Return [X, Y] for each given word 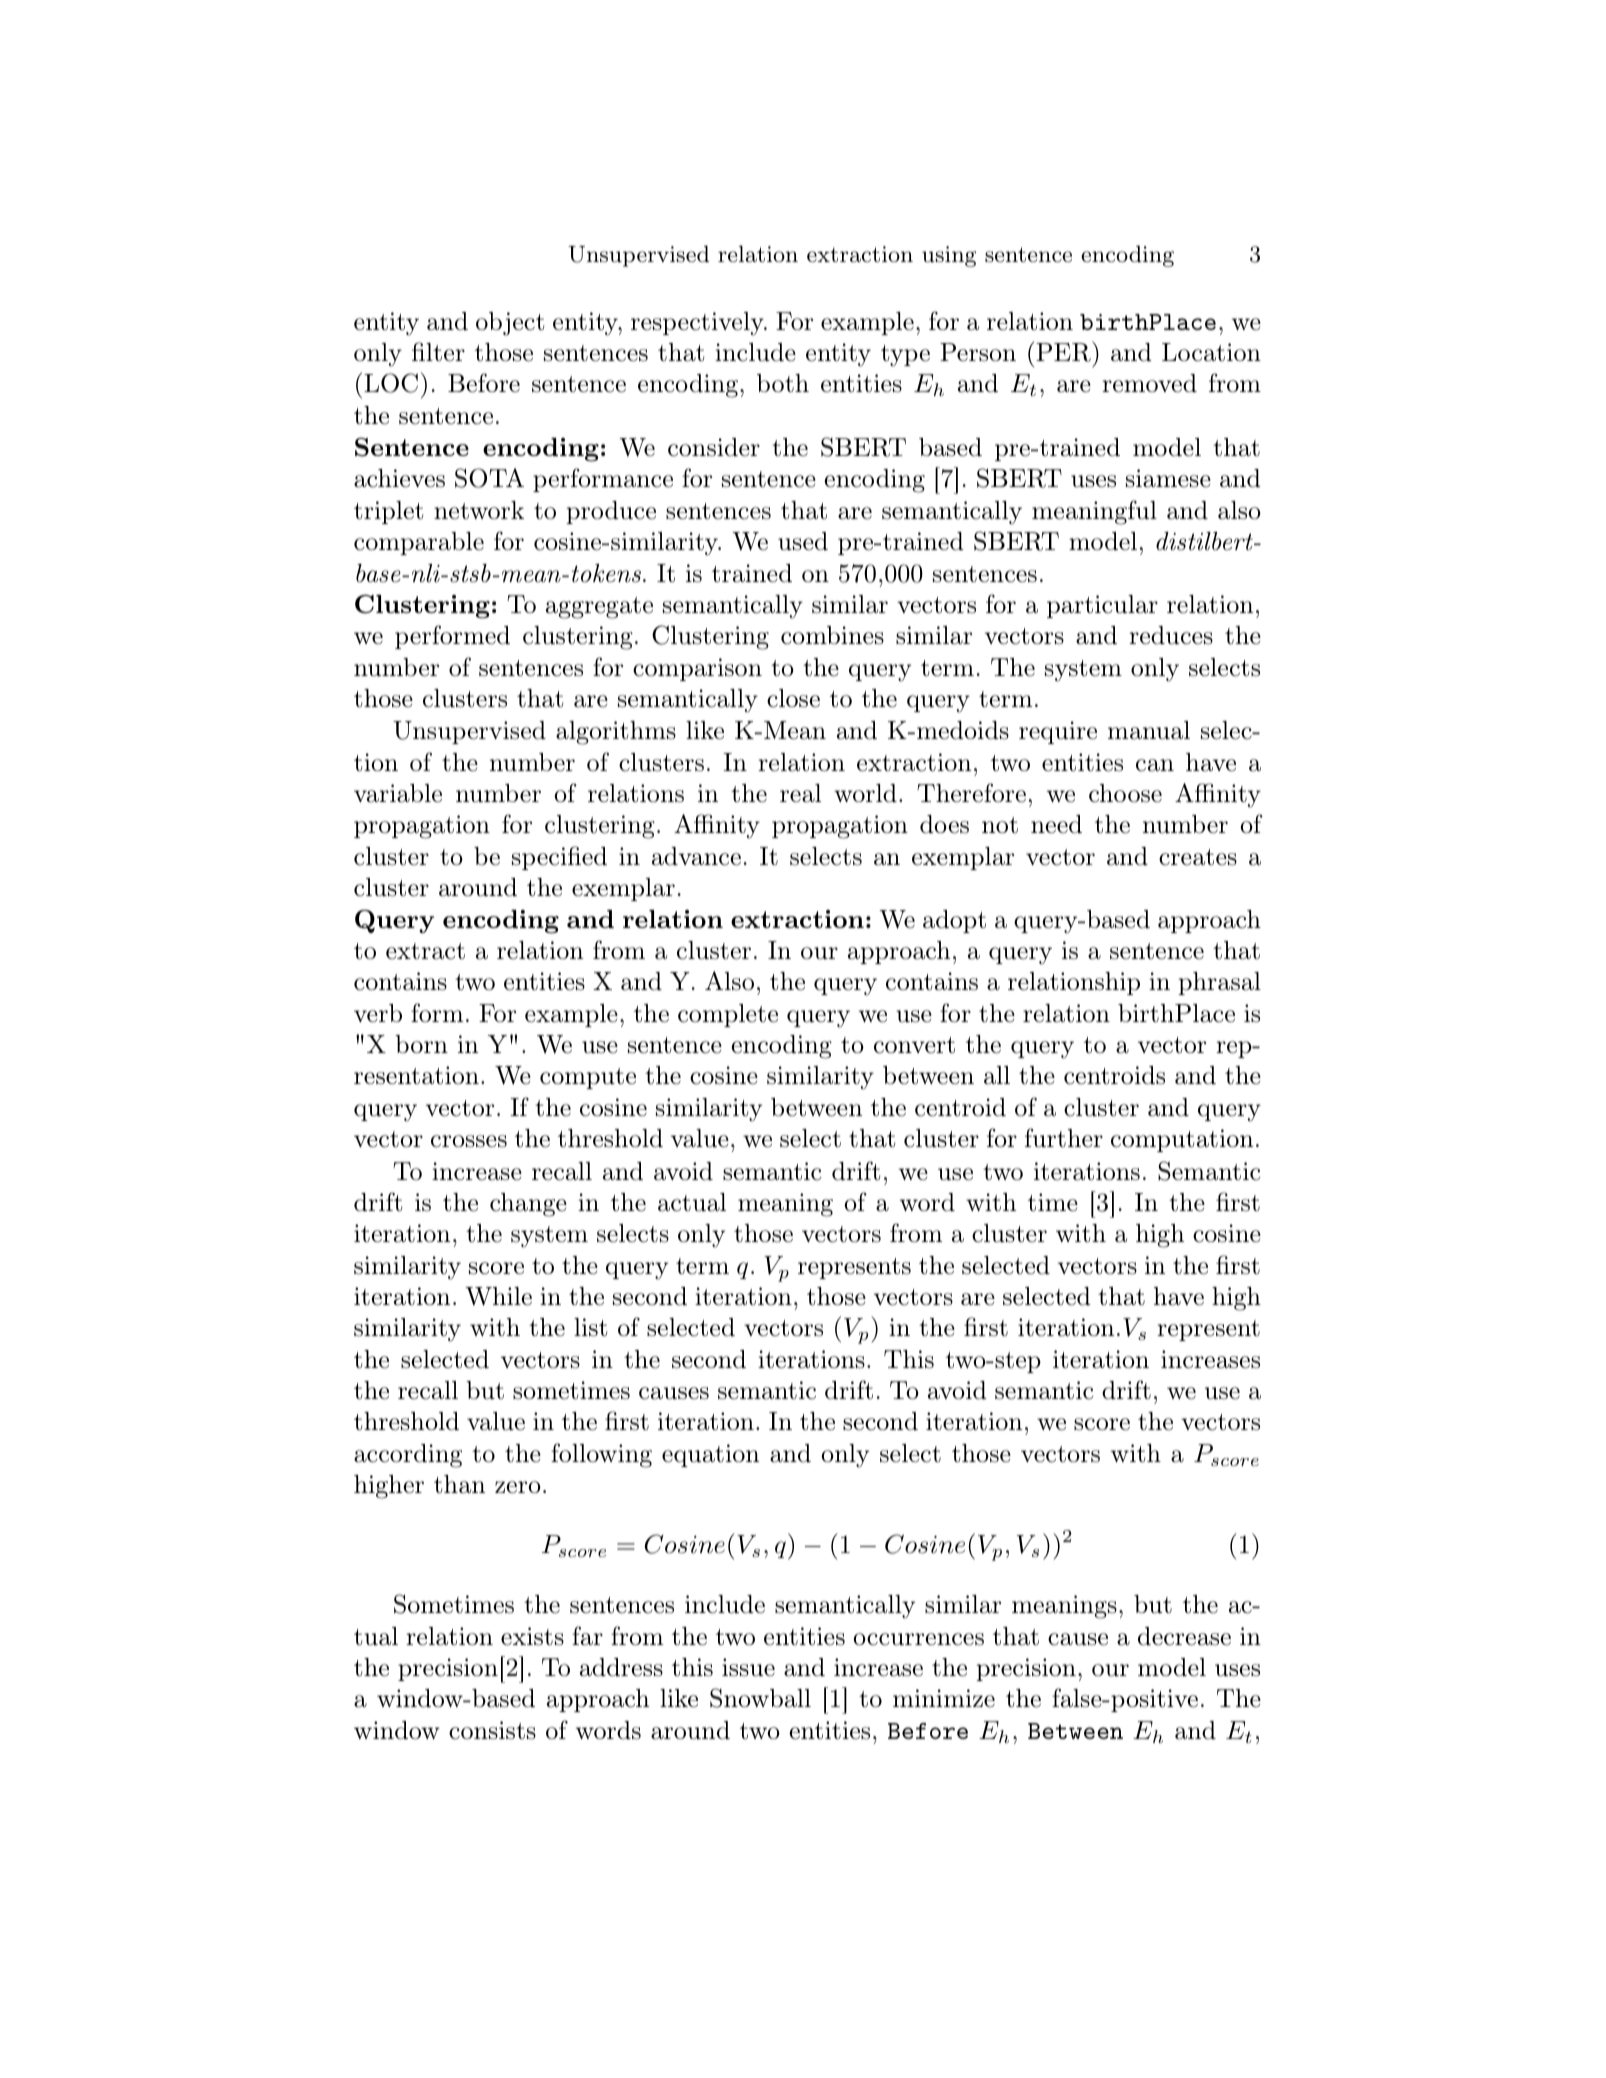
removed [1149, 383]
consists [492, 1730]
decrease [1184, 1636]
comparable [419, 543]
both [783, 383]
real [800, 793]
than [459, 1484]
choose [1125, 793]
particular [1102, 606]
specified [559, 858]
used [803, 541]
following [601, 1455]
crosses [469, 1141]
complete [728, 1015]
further [1064, 1138]
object [510, 324]
